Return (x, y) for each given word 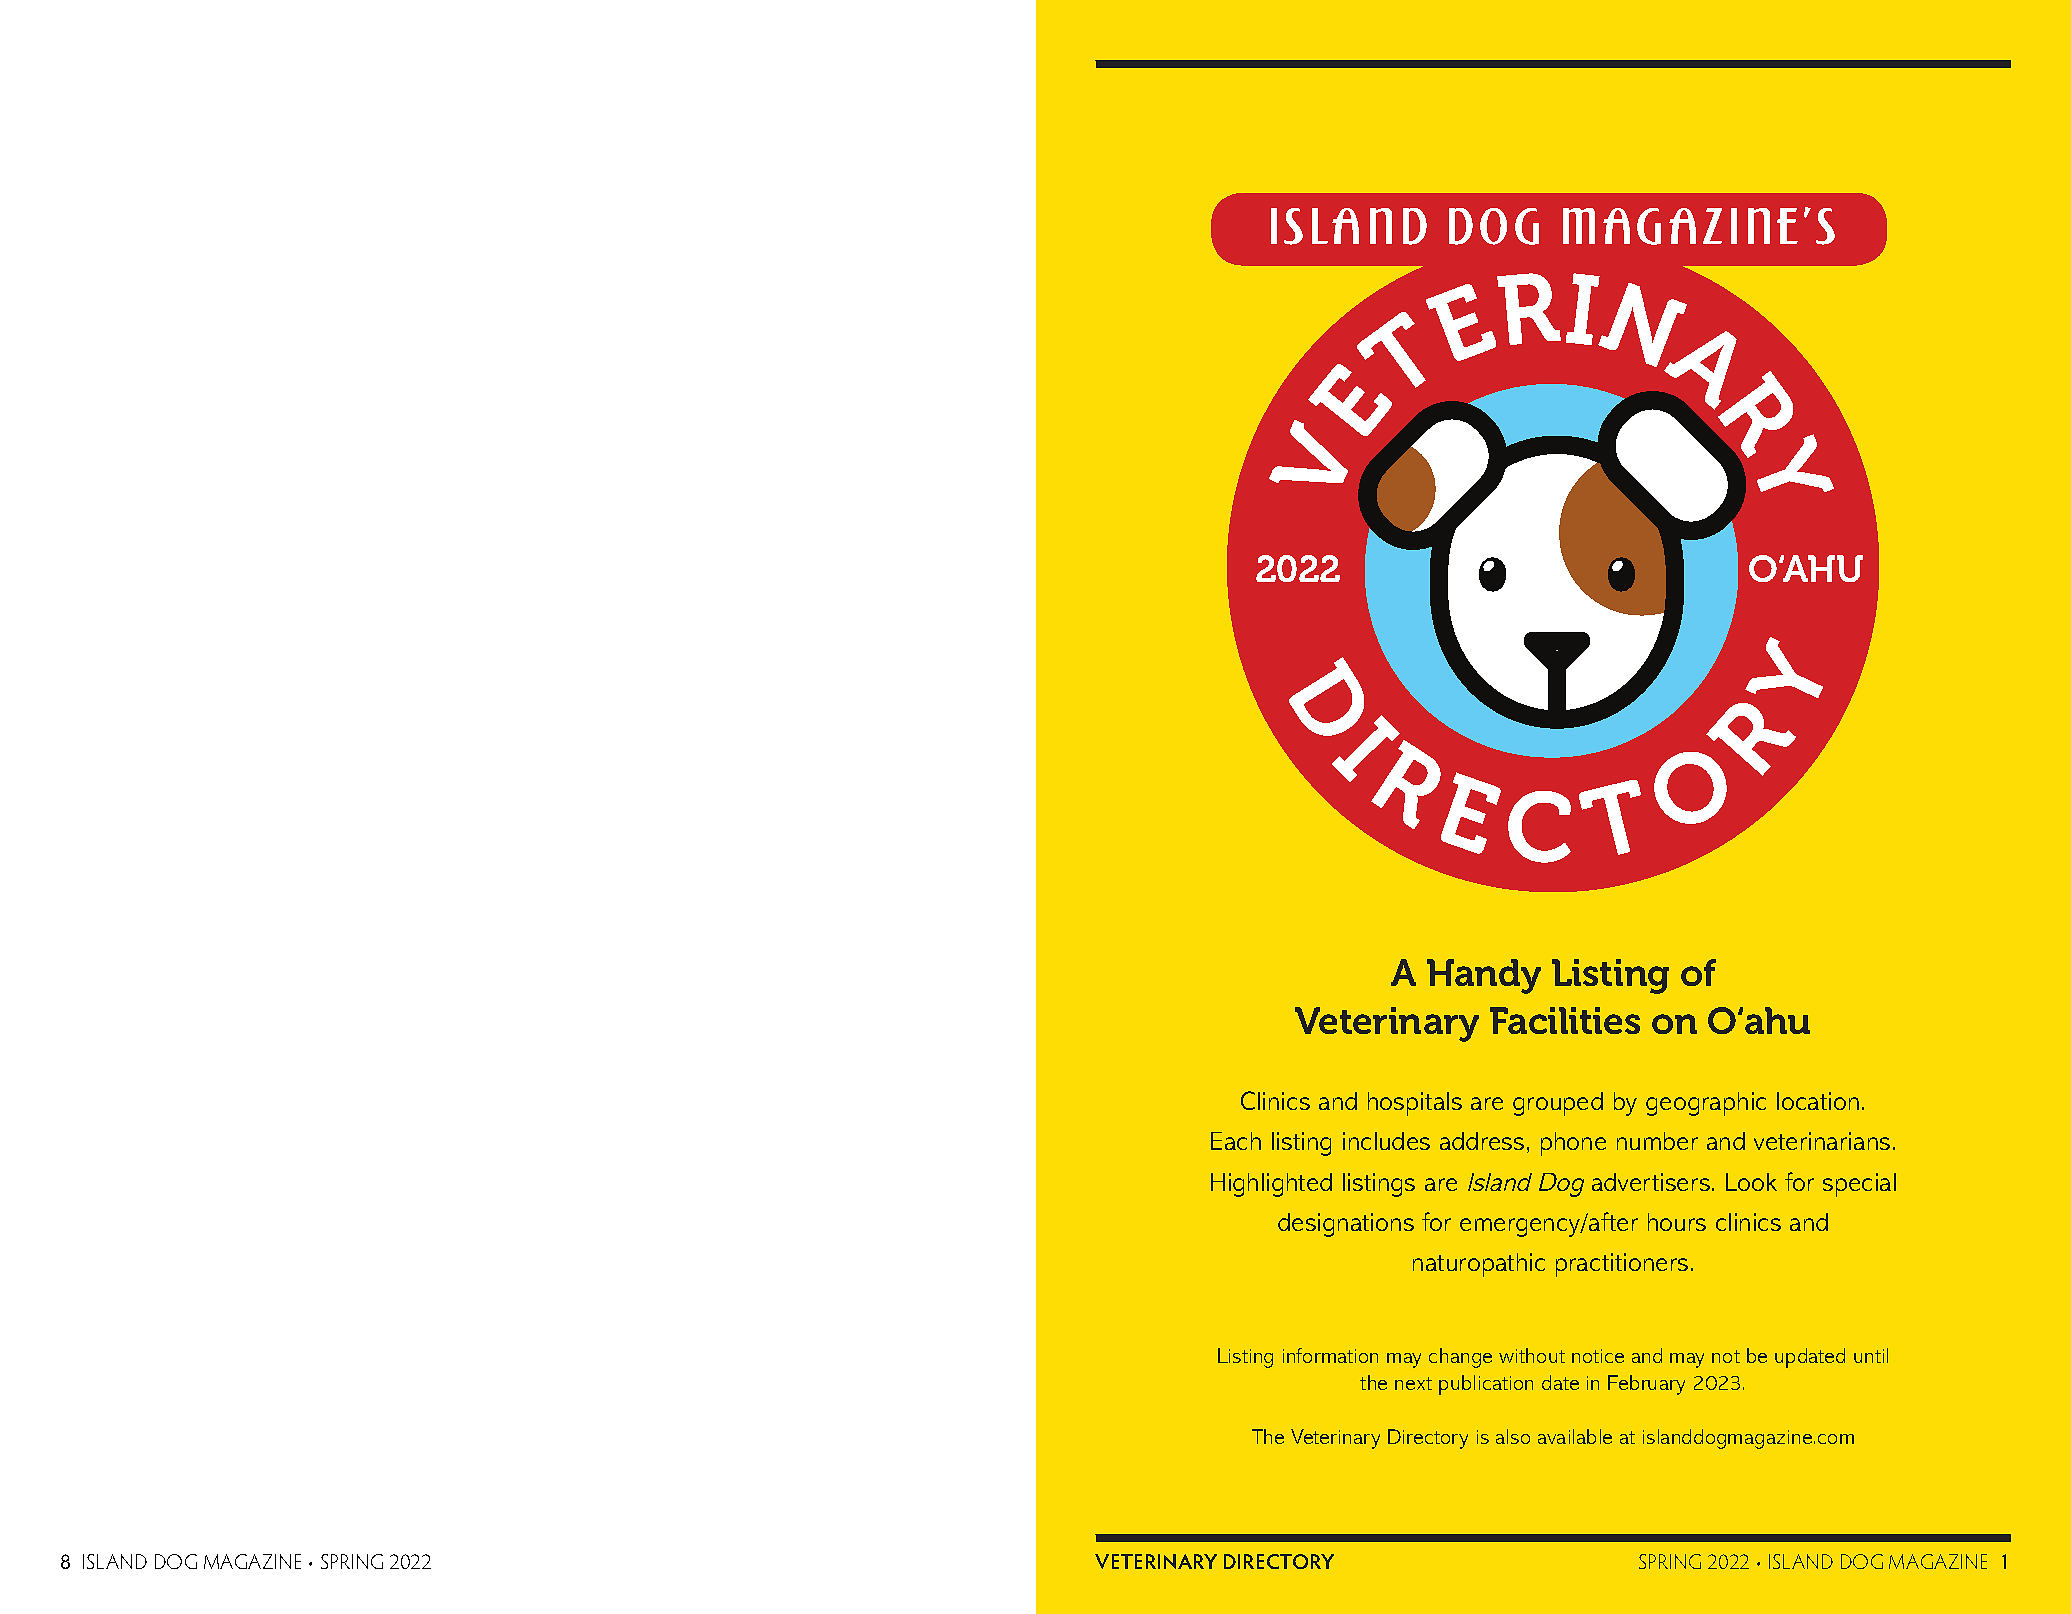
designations (1346, 1225)
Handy (1484, 976)
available (1575, 1436)
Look (1751, 1182)
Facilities (1565, 1020)
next (1413, 1383)
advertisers (1652, 1182)
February (1646, 1385)
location (1818, 1101)
